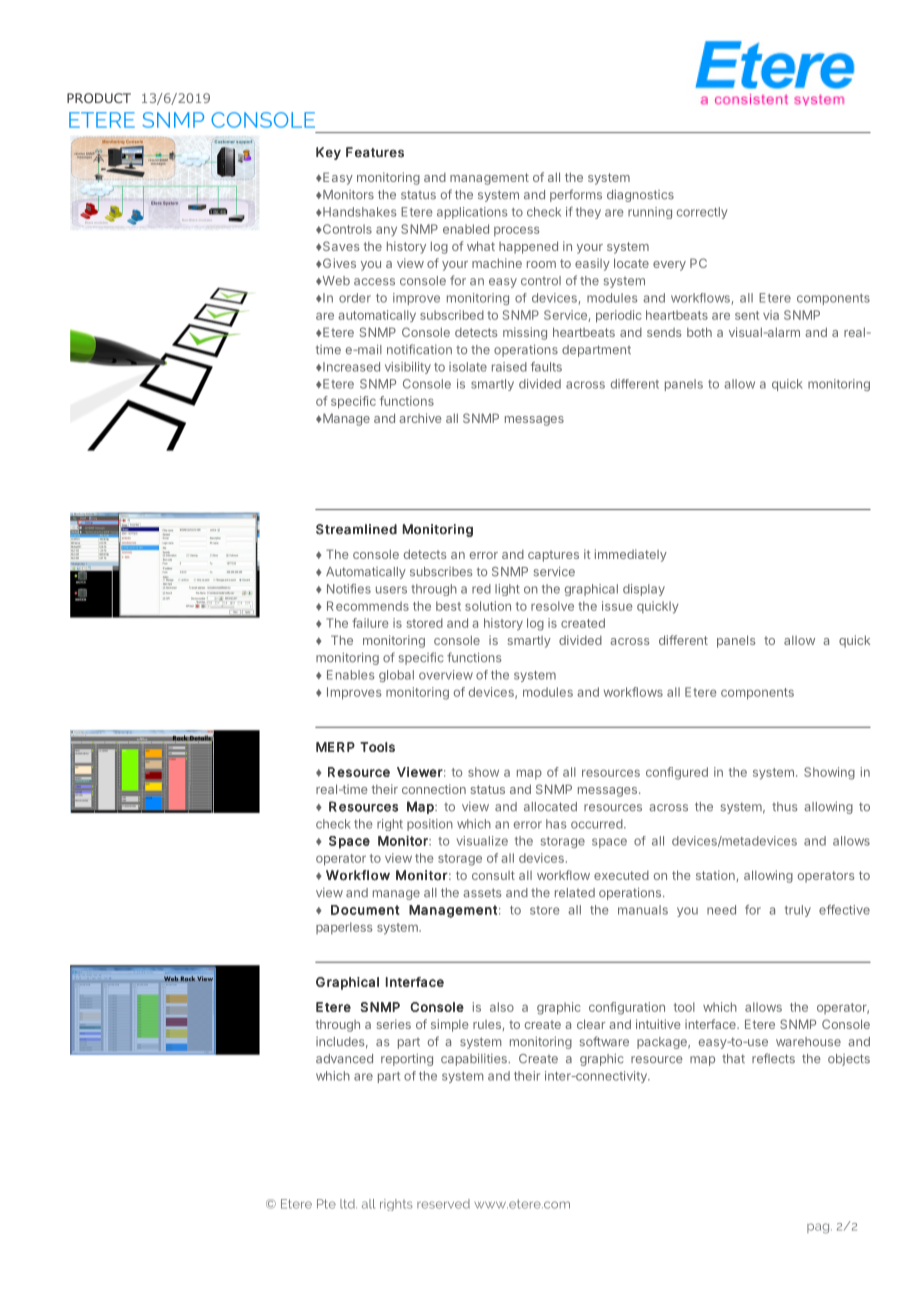 This screenshot has width=924, height=1308. What do you see at coordinates (375, 152) in the screenshot?
I see `Features` at bounding box center [375, 152].
